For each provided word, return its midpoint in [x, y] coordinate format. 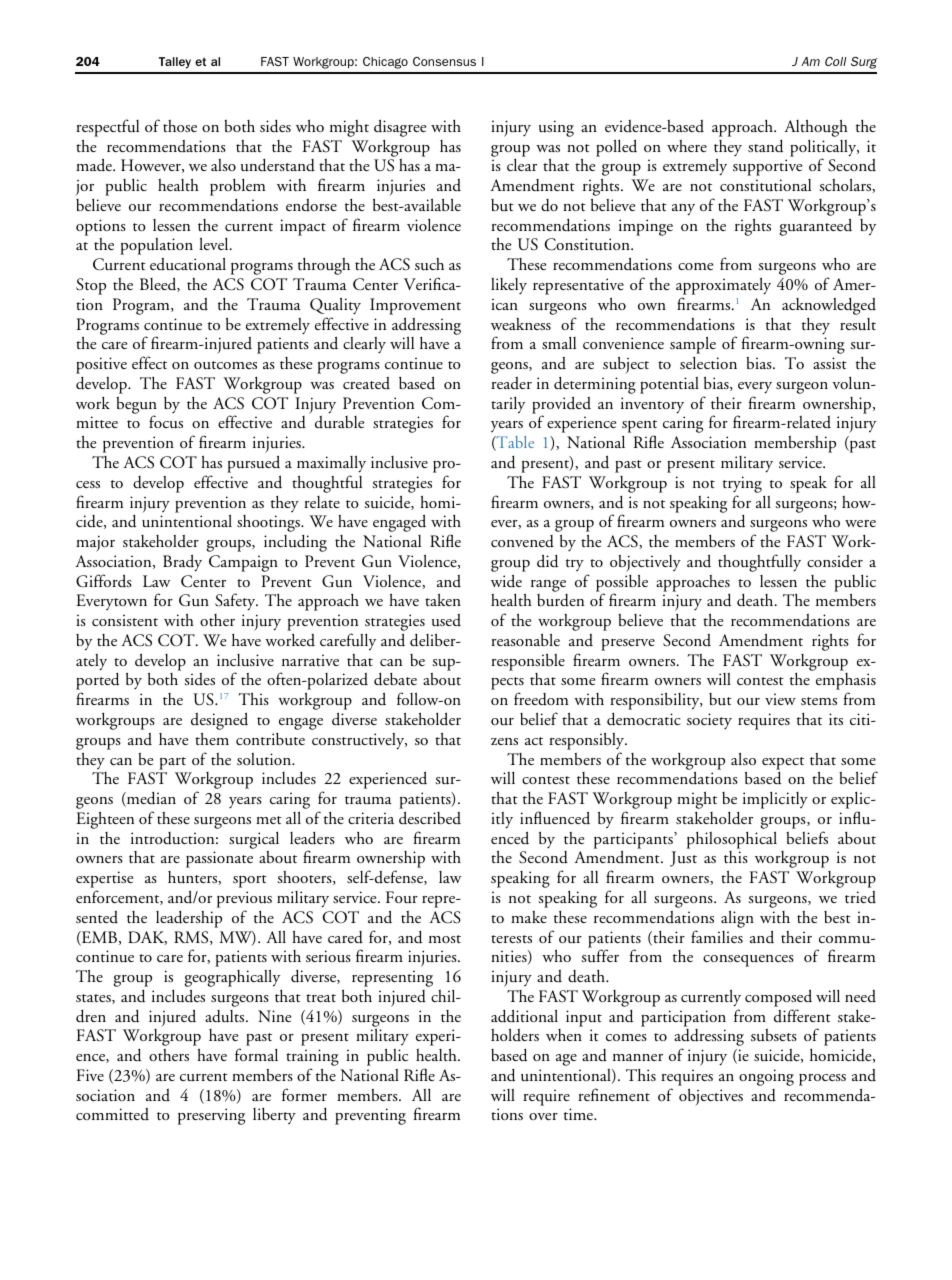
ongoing [766, 1077]
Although [816, 128]
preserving [211, 1116]
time [579, 1114]
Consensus [444, 61]
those [180, 126]
